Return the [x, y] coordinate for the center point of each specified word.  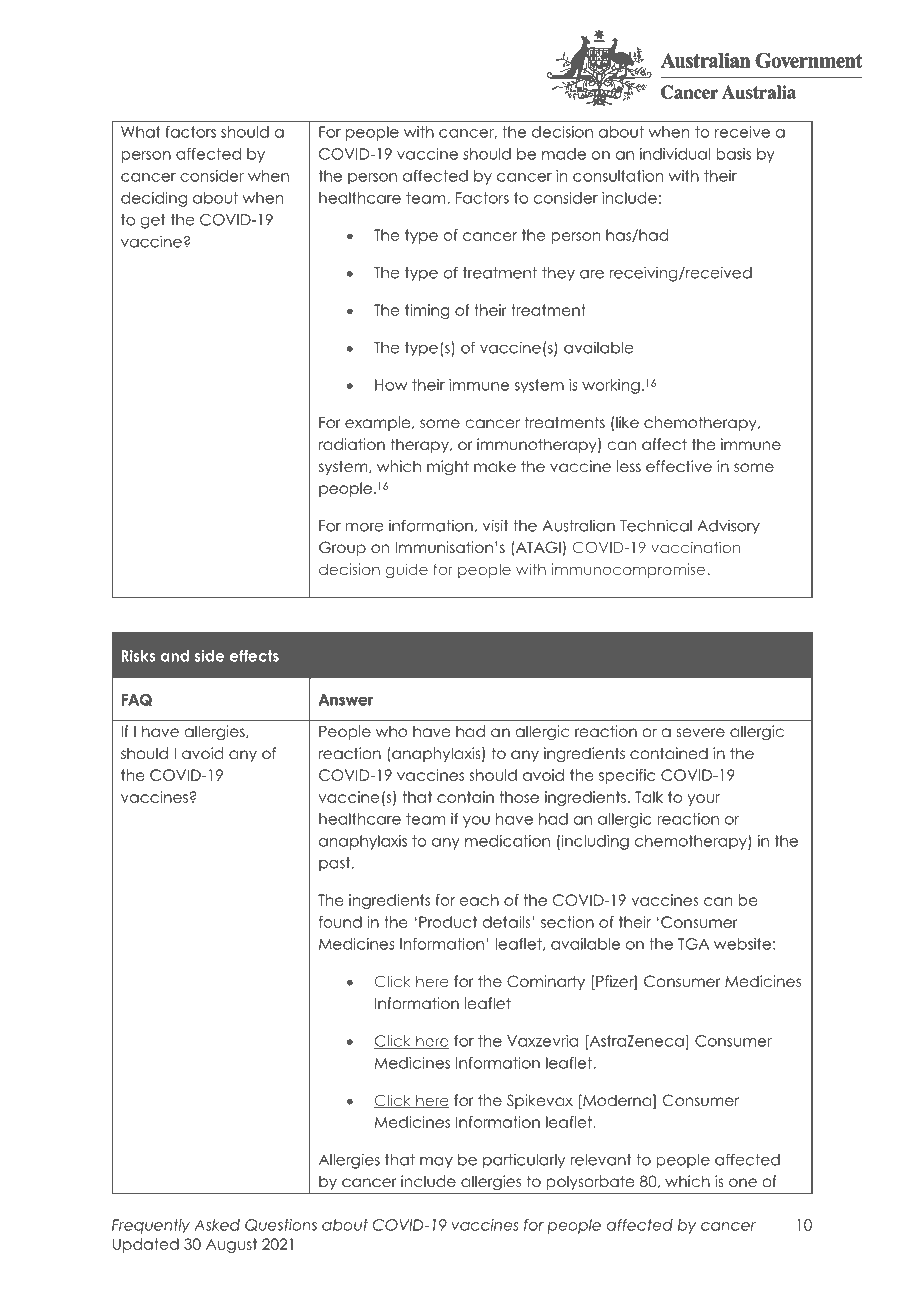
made [564, 154]
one [743, 1183]
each [479, 900]
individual [675, 154]
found [340, 922]
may [436, 1162]
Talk [649, 797]
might [448, 467]
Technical [656, 525]
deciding [154, 199]
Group [342, 548]
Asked [217, 1225]
